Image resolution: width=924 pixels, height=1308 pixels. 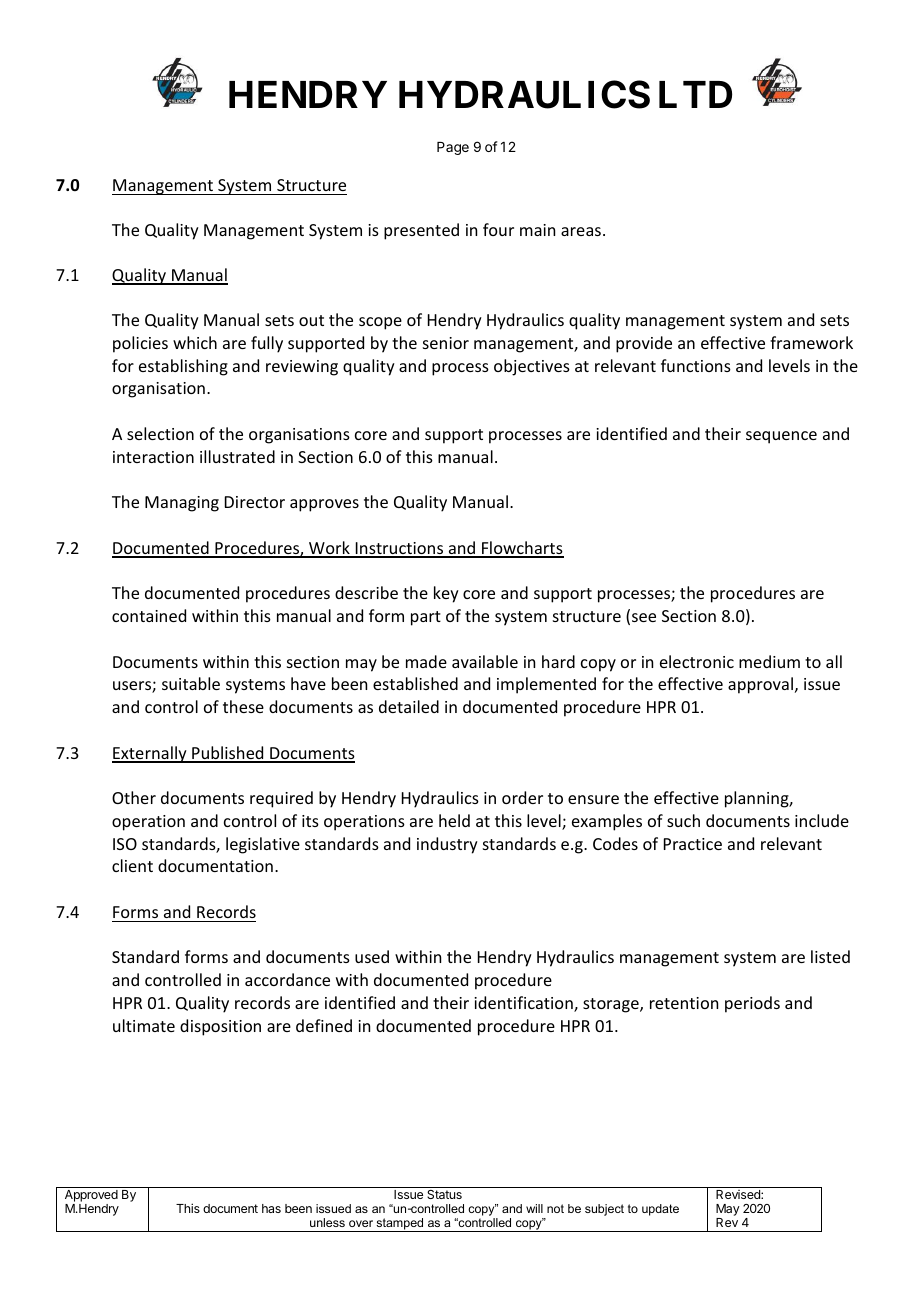 I want to click on Revised, so click(x=739, y=1194).
